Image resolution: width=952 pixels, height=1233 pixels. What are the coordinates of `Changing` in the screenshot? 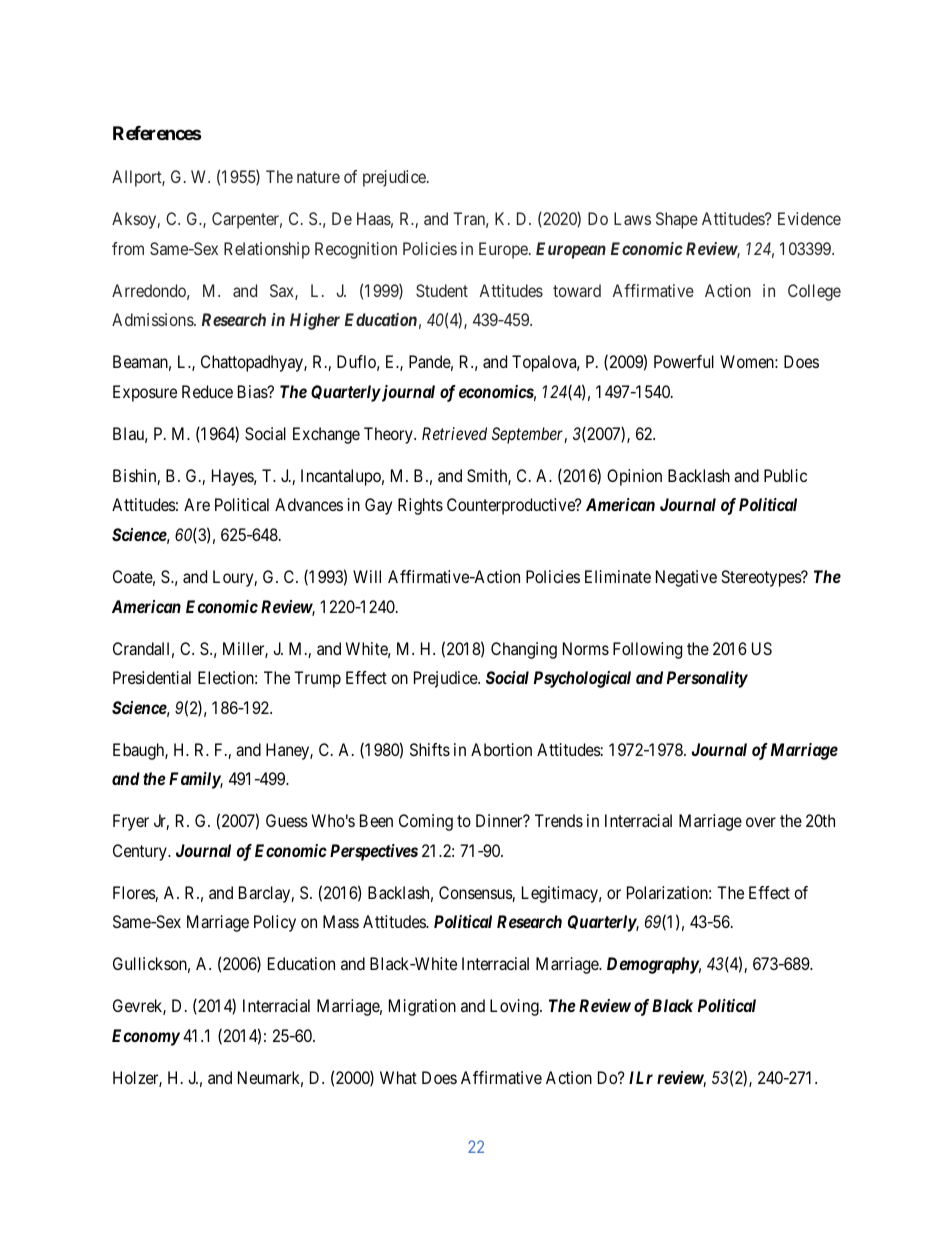 It's located at (524, 650).
